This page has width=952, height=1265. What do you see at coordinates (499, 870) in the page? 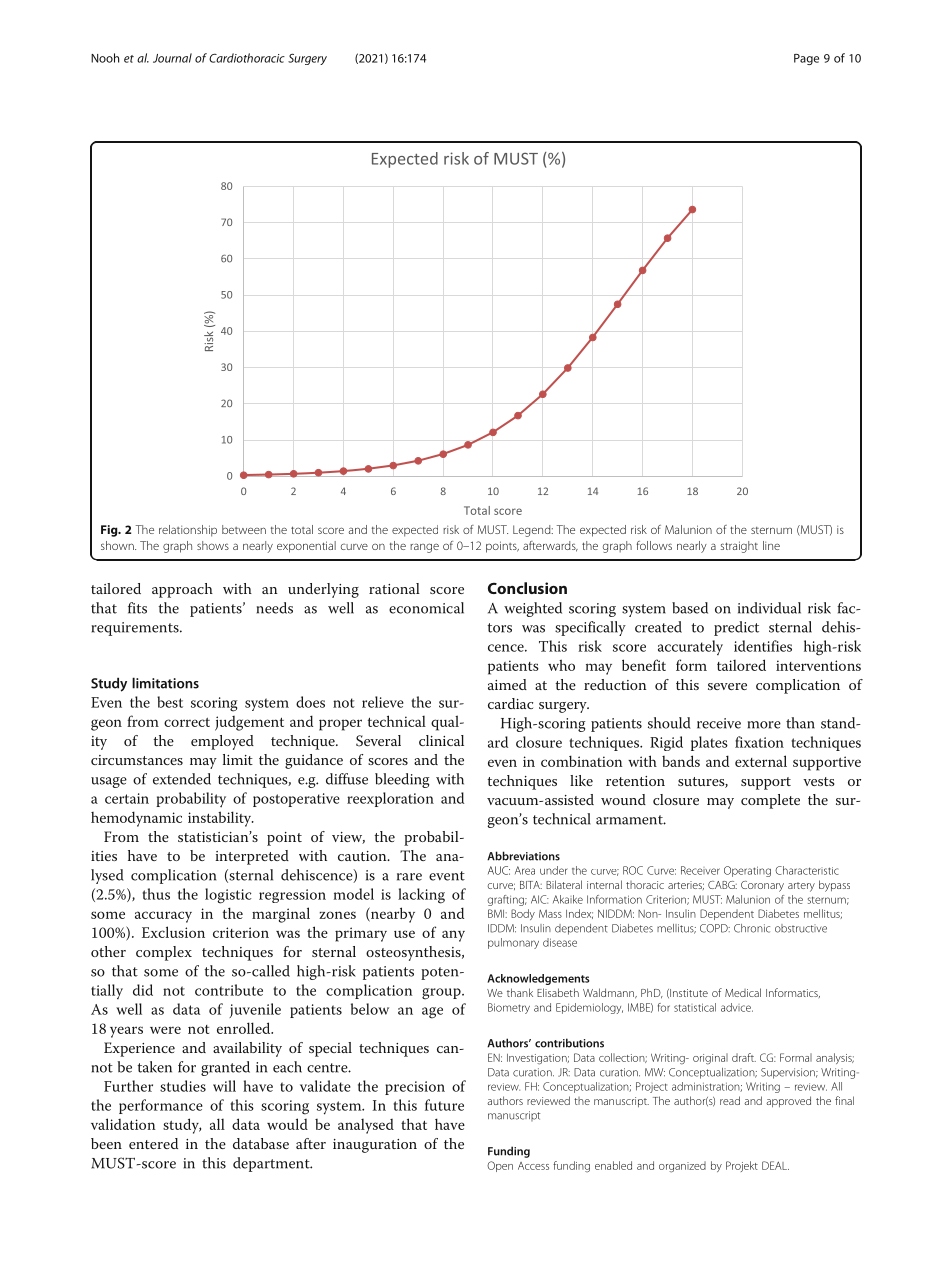
I see `AUC` at bounding box center [499, 870].
